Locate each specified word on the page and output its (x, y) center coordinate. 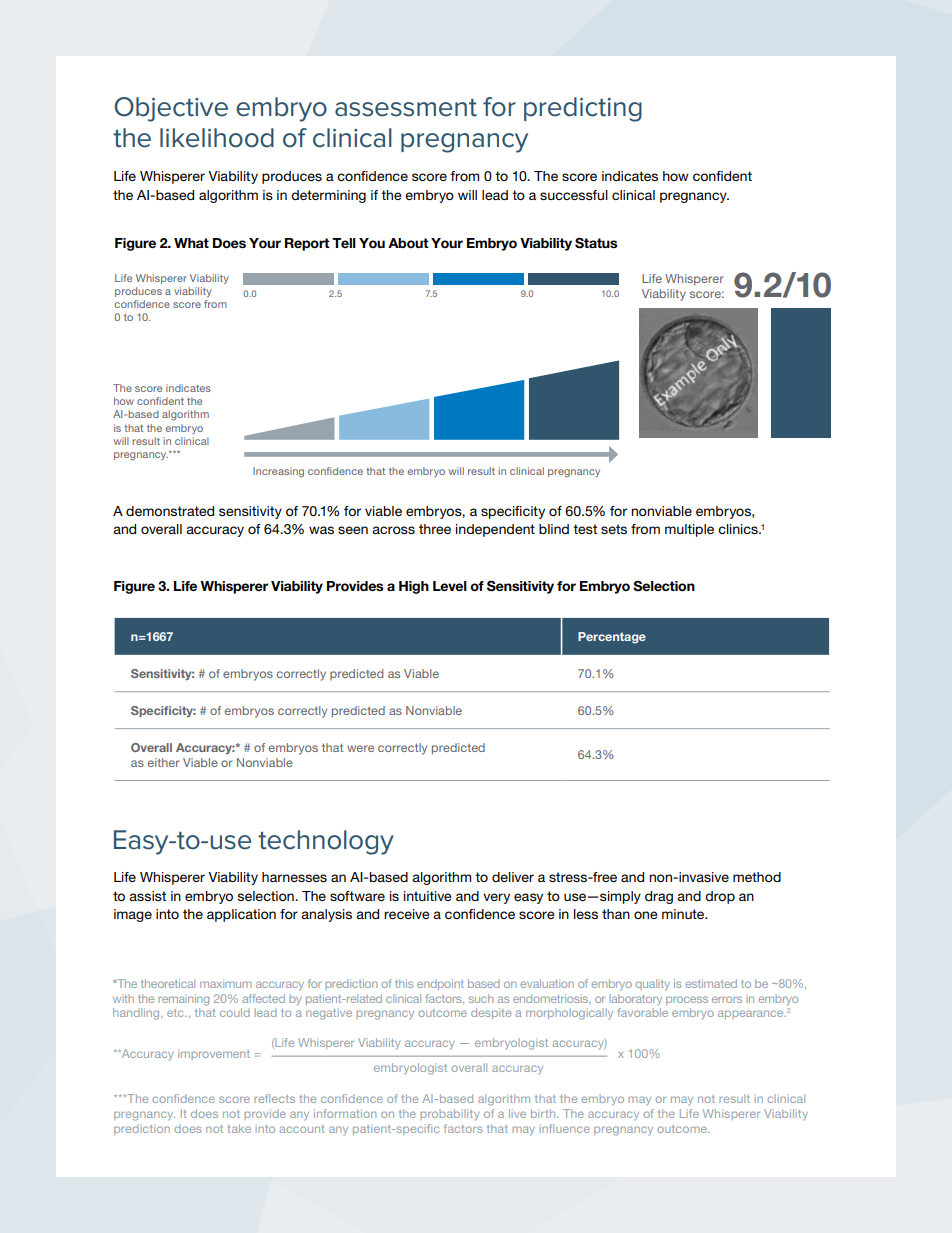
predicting (583, 109)
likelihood (217, 138)
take (239, 1128)
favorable (643, 1012)
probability (450, 1114)
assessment (406, 108)
